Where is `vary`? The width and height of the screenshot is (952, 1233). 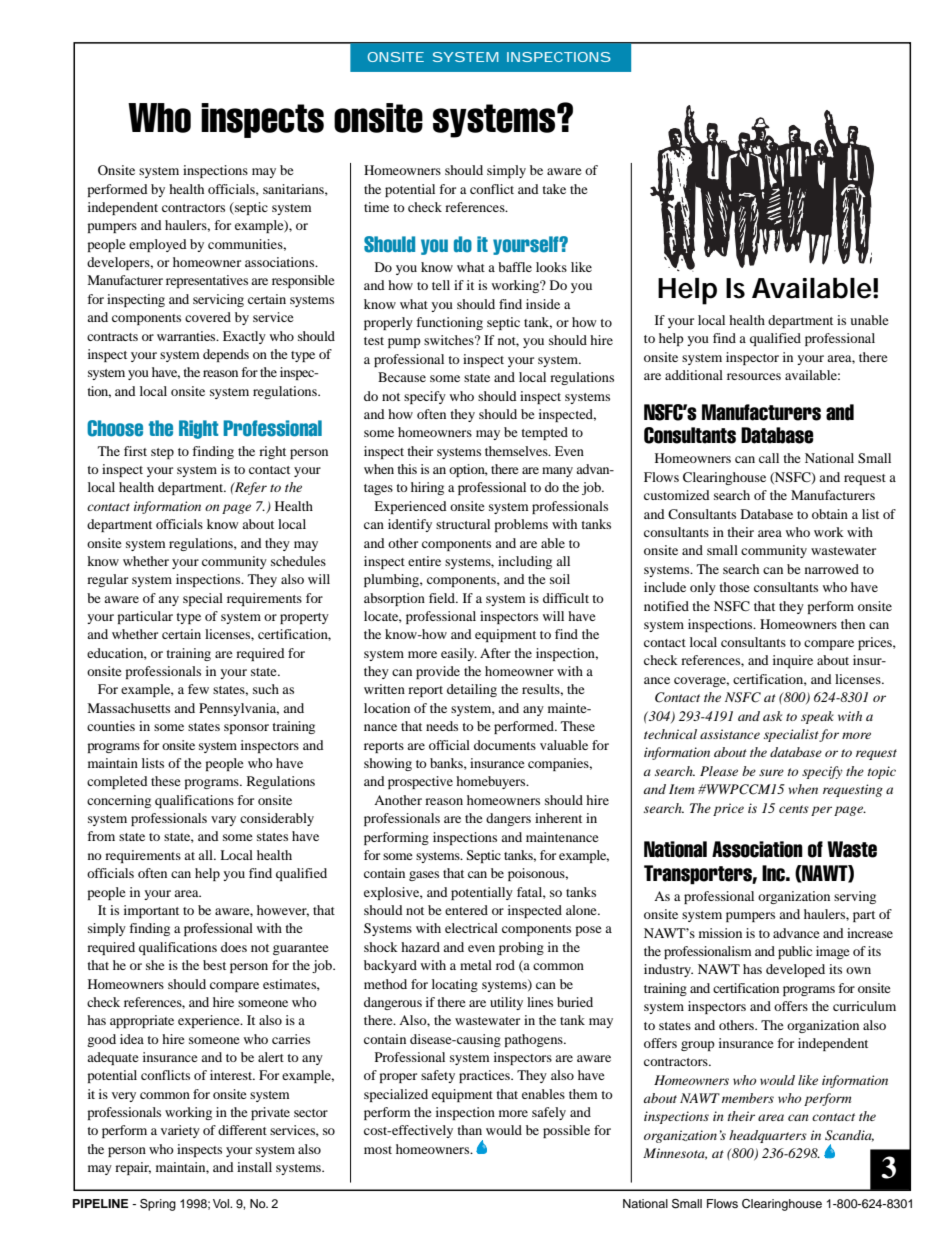 vary is located at coordinates (223, 821).
